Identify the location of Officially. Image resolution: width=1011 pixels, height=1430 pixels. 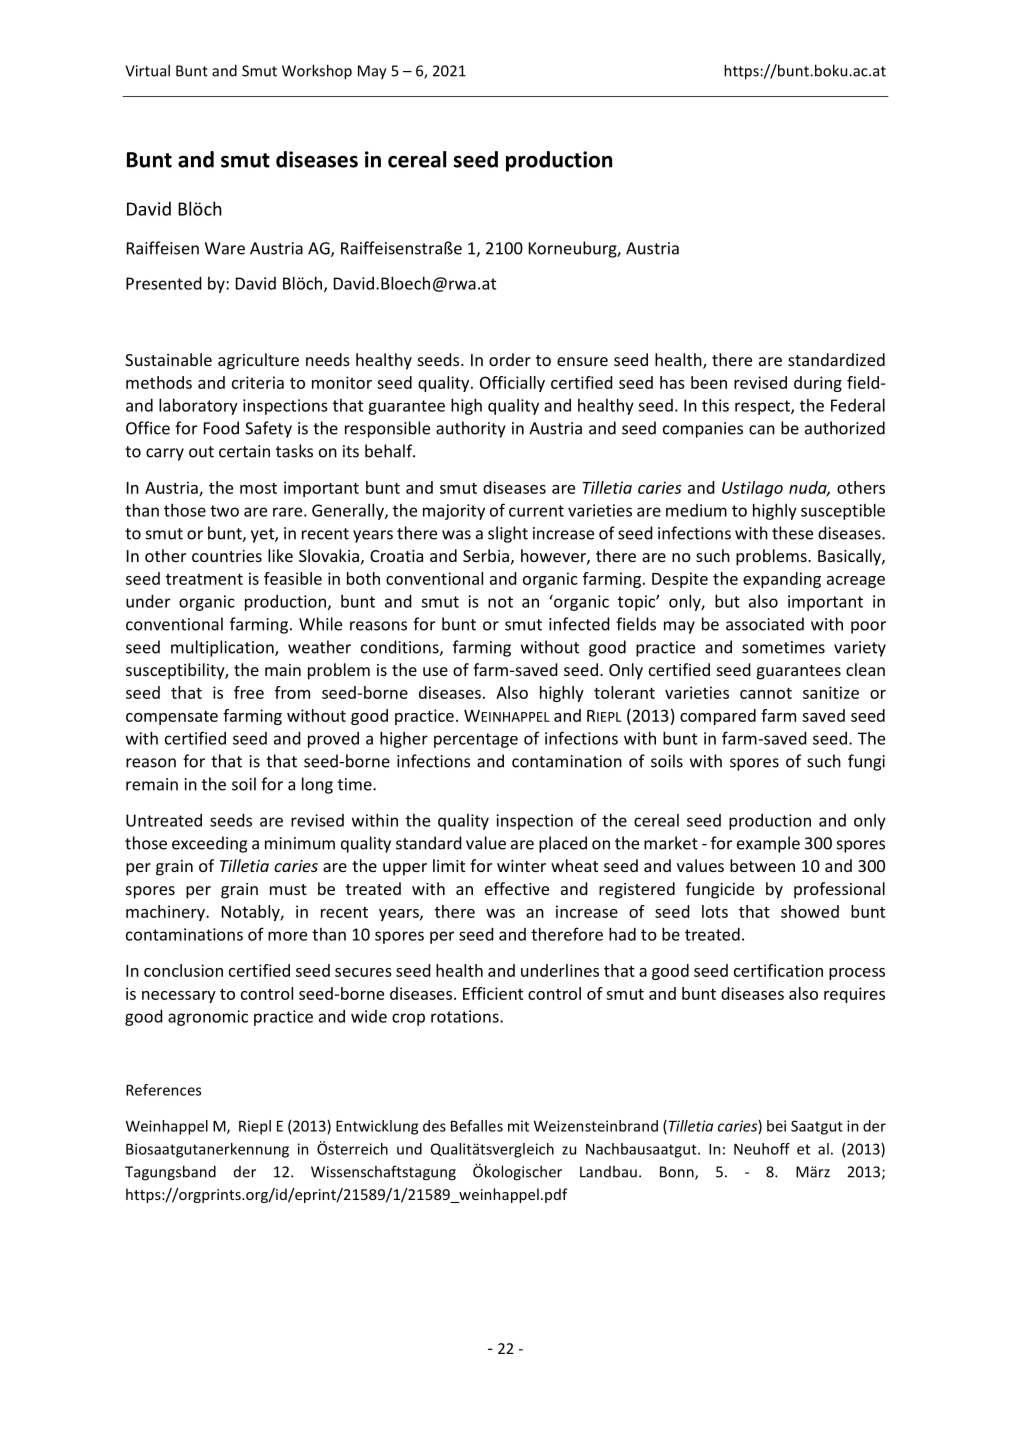
(512, 384).
